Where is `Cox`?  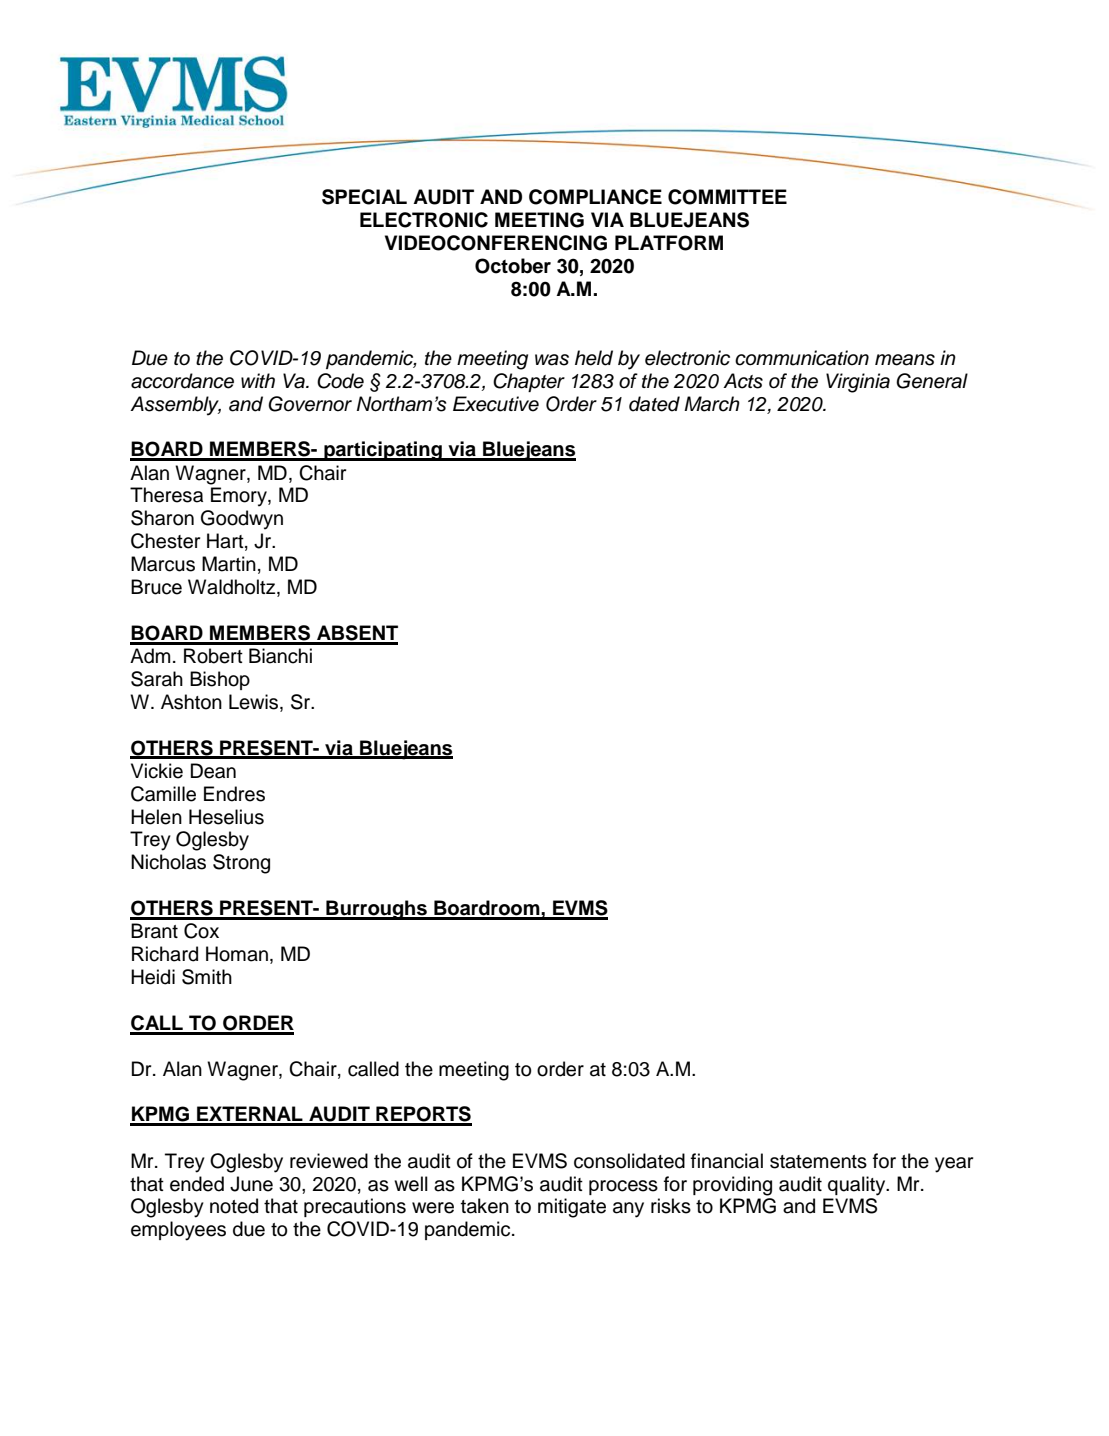 Cox is located at coordinates (201, 931).
